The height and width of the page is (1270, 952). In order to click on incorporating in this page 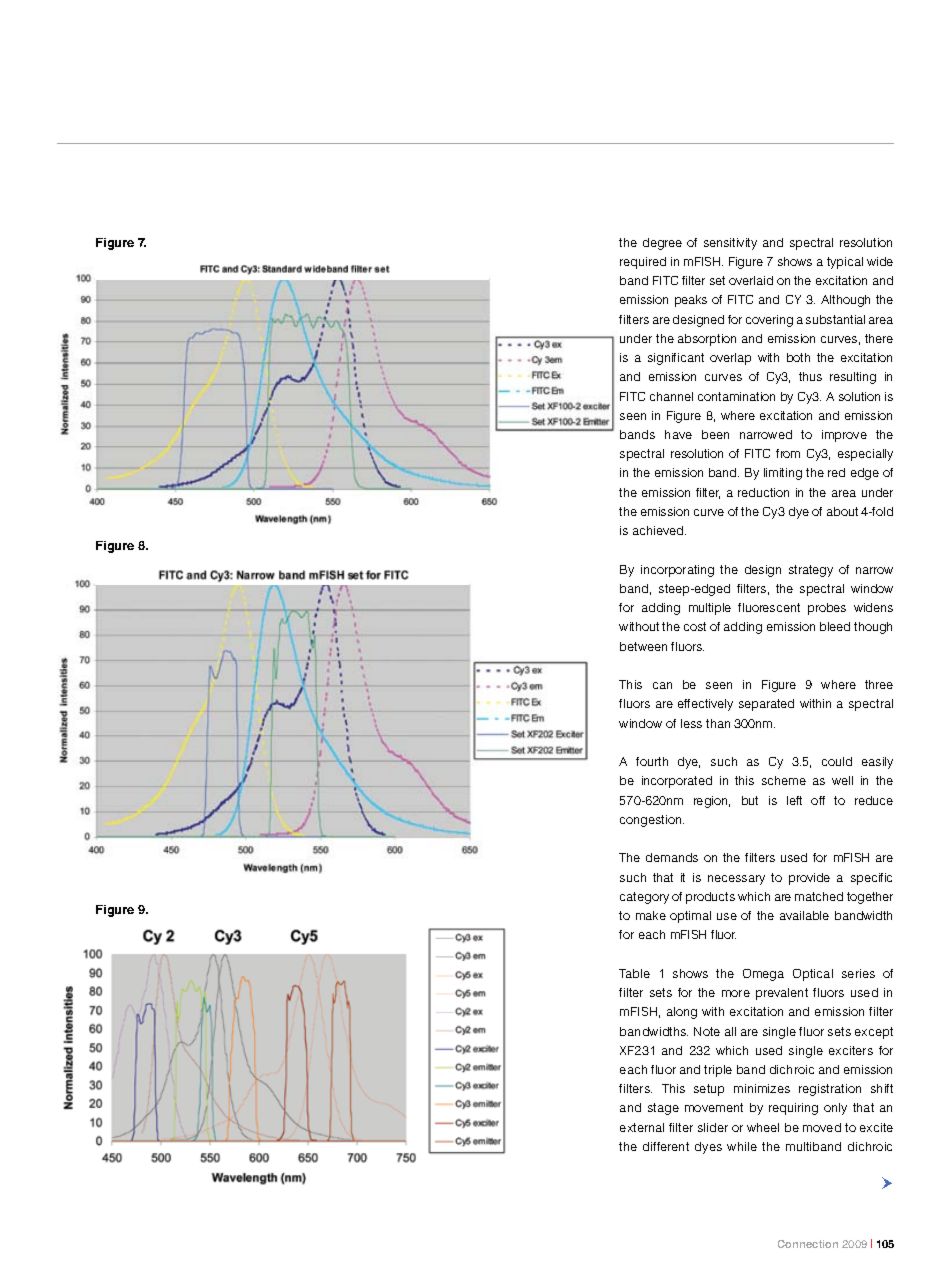, I will do `click(677, 571)`.
